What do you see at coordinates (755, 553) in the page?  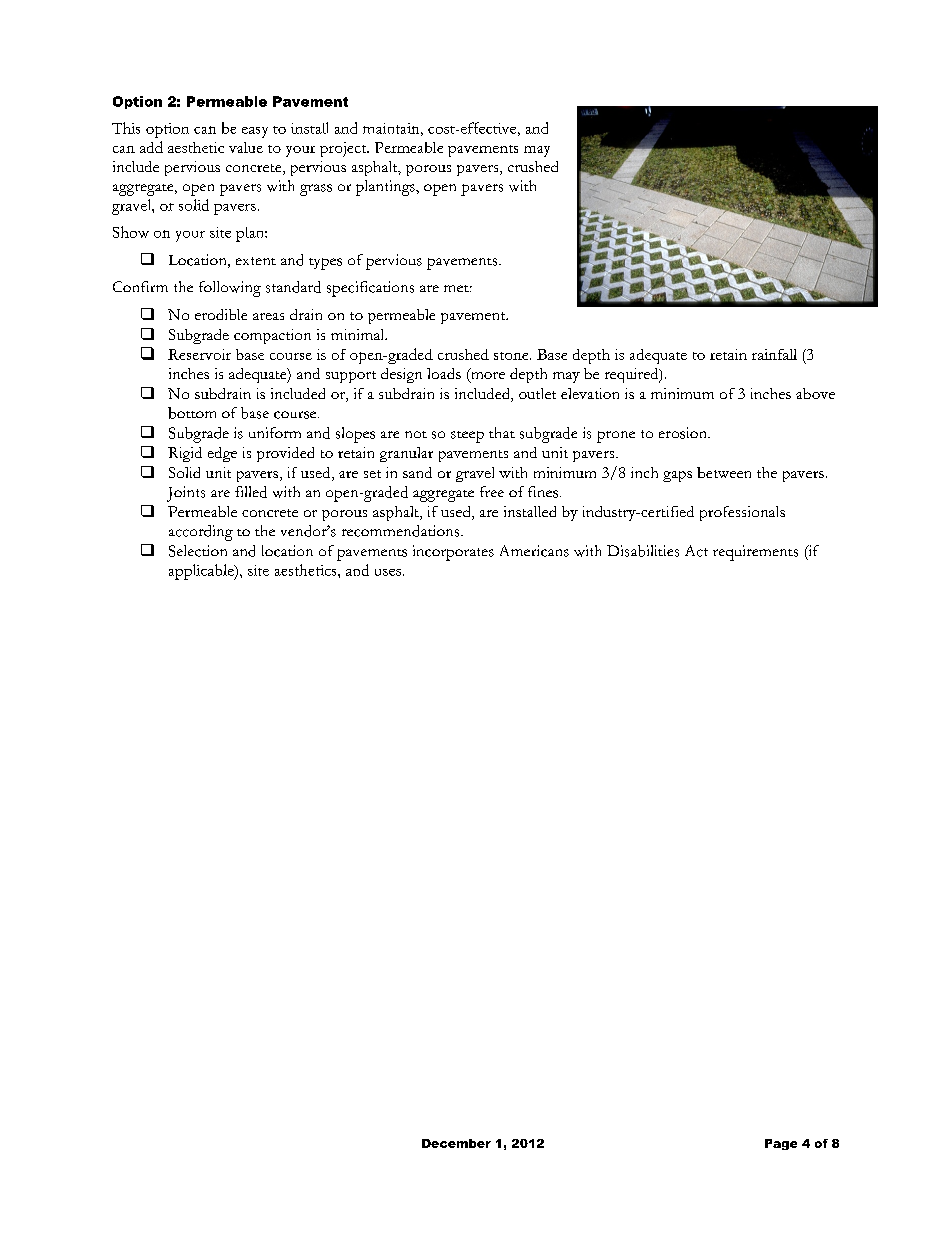 I see `requirements` at bounding box center [755, 553].
